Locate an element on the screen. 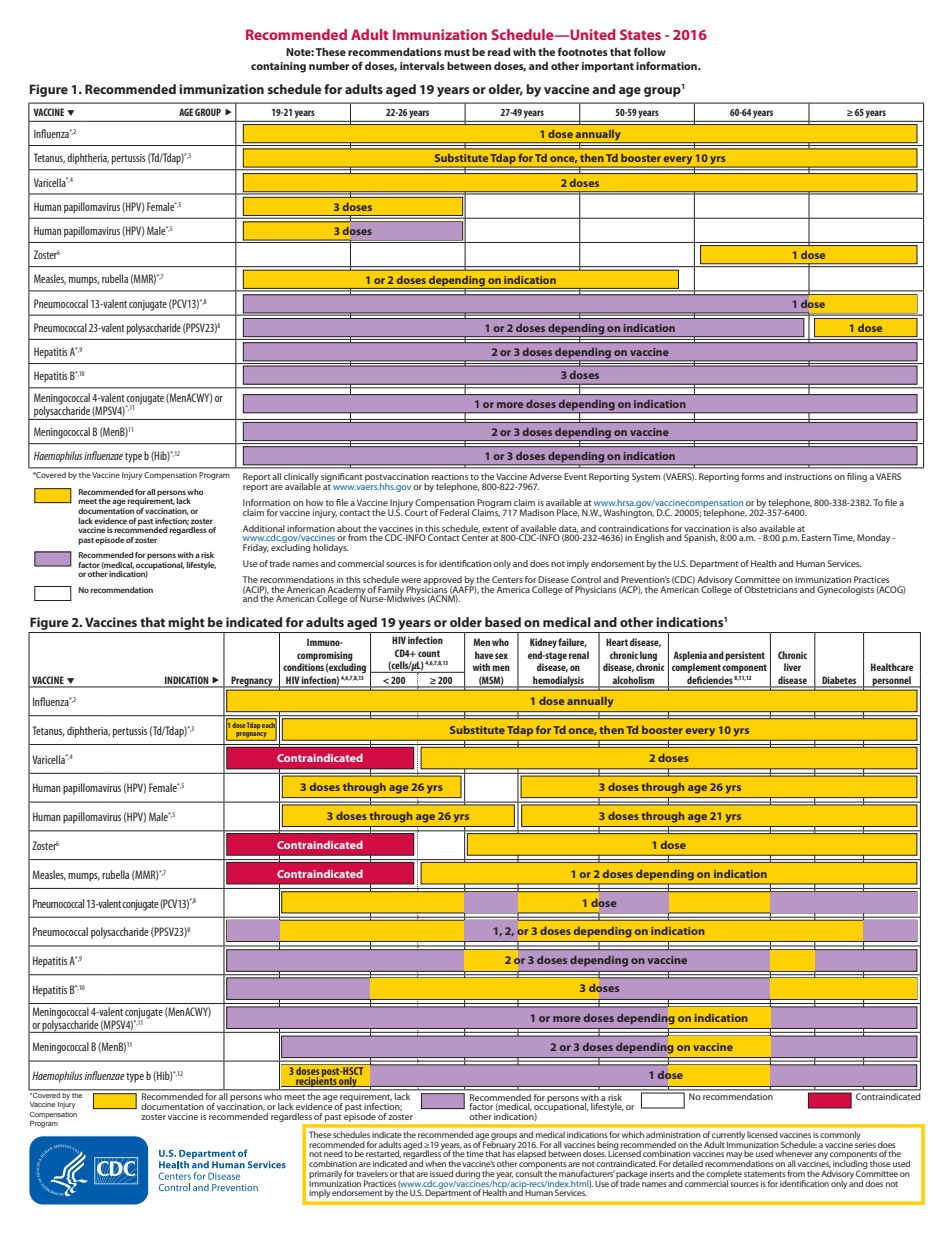 The height and width of the screenshot is (1233, 952). based is located at coordinates (503, 622).
